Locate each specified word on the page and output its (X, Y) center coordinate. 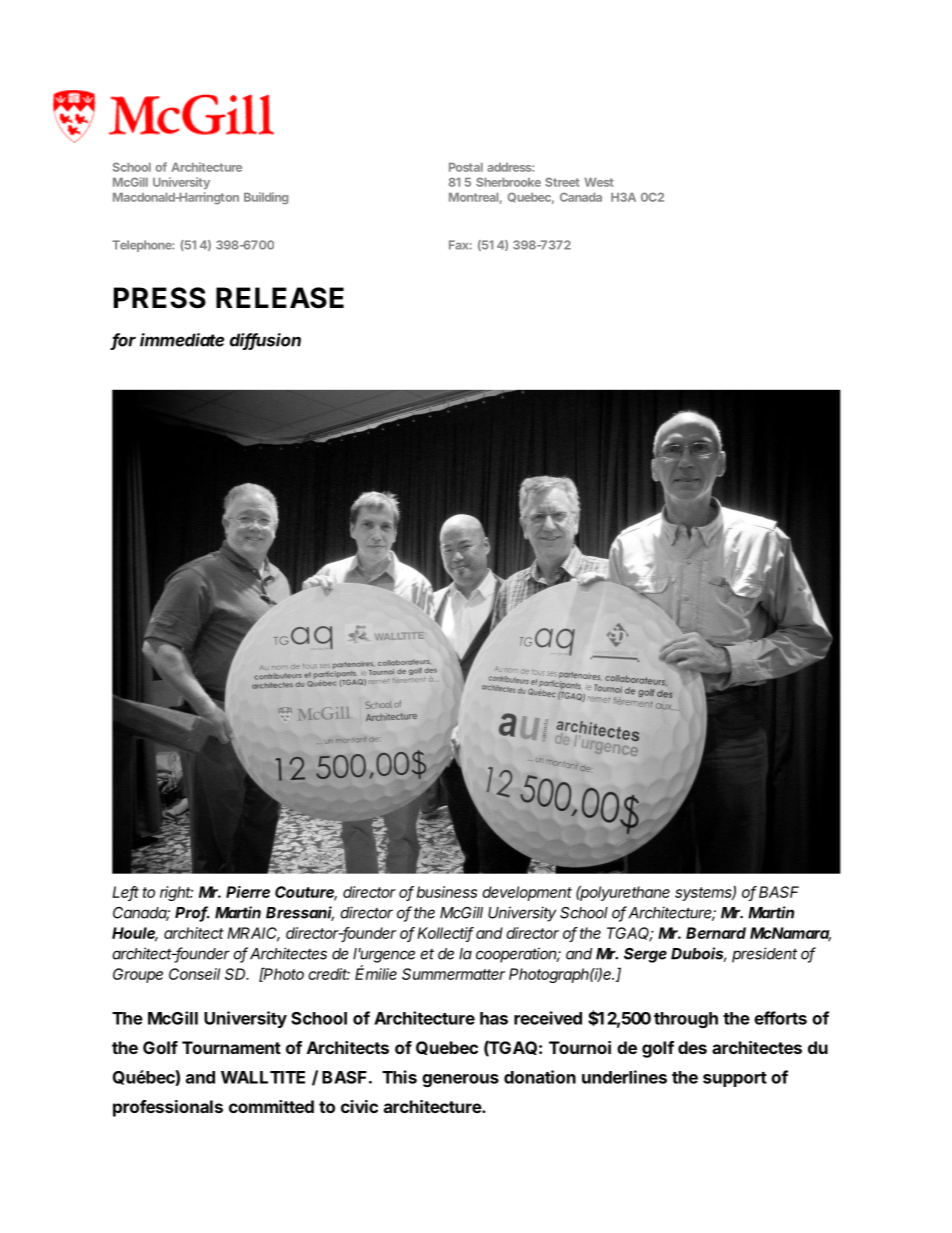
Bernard (716, 933)
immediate (182, 340)
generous (460, 1080)
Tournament (231, 1047)
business (447, 892)
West (599, 182)
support (735, 1079)
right (176, 893)
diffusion (265, 341)
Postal (466, 167)
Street (562, 182)
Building (266, 198)
